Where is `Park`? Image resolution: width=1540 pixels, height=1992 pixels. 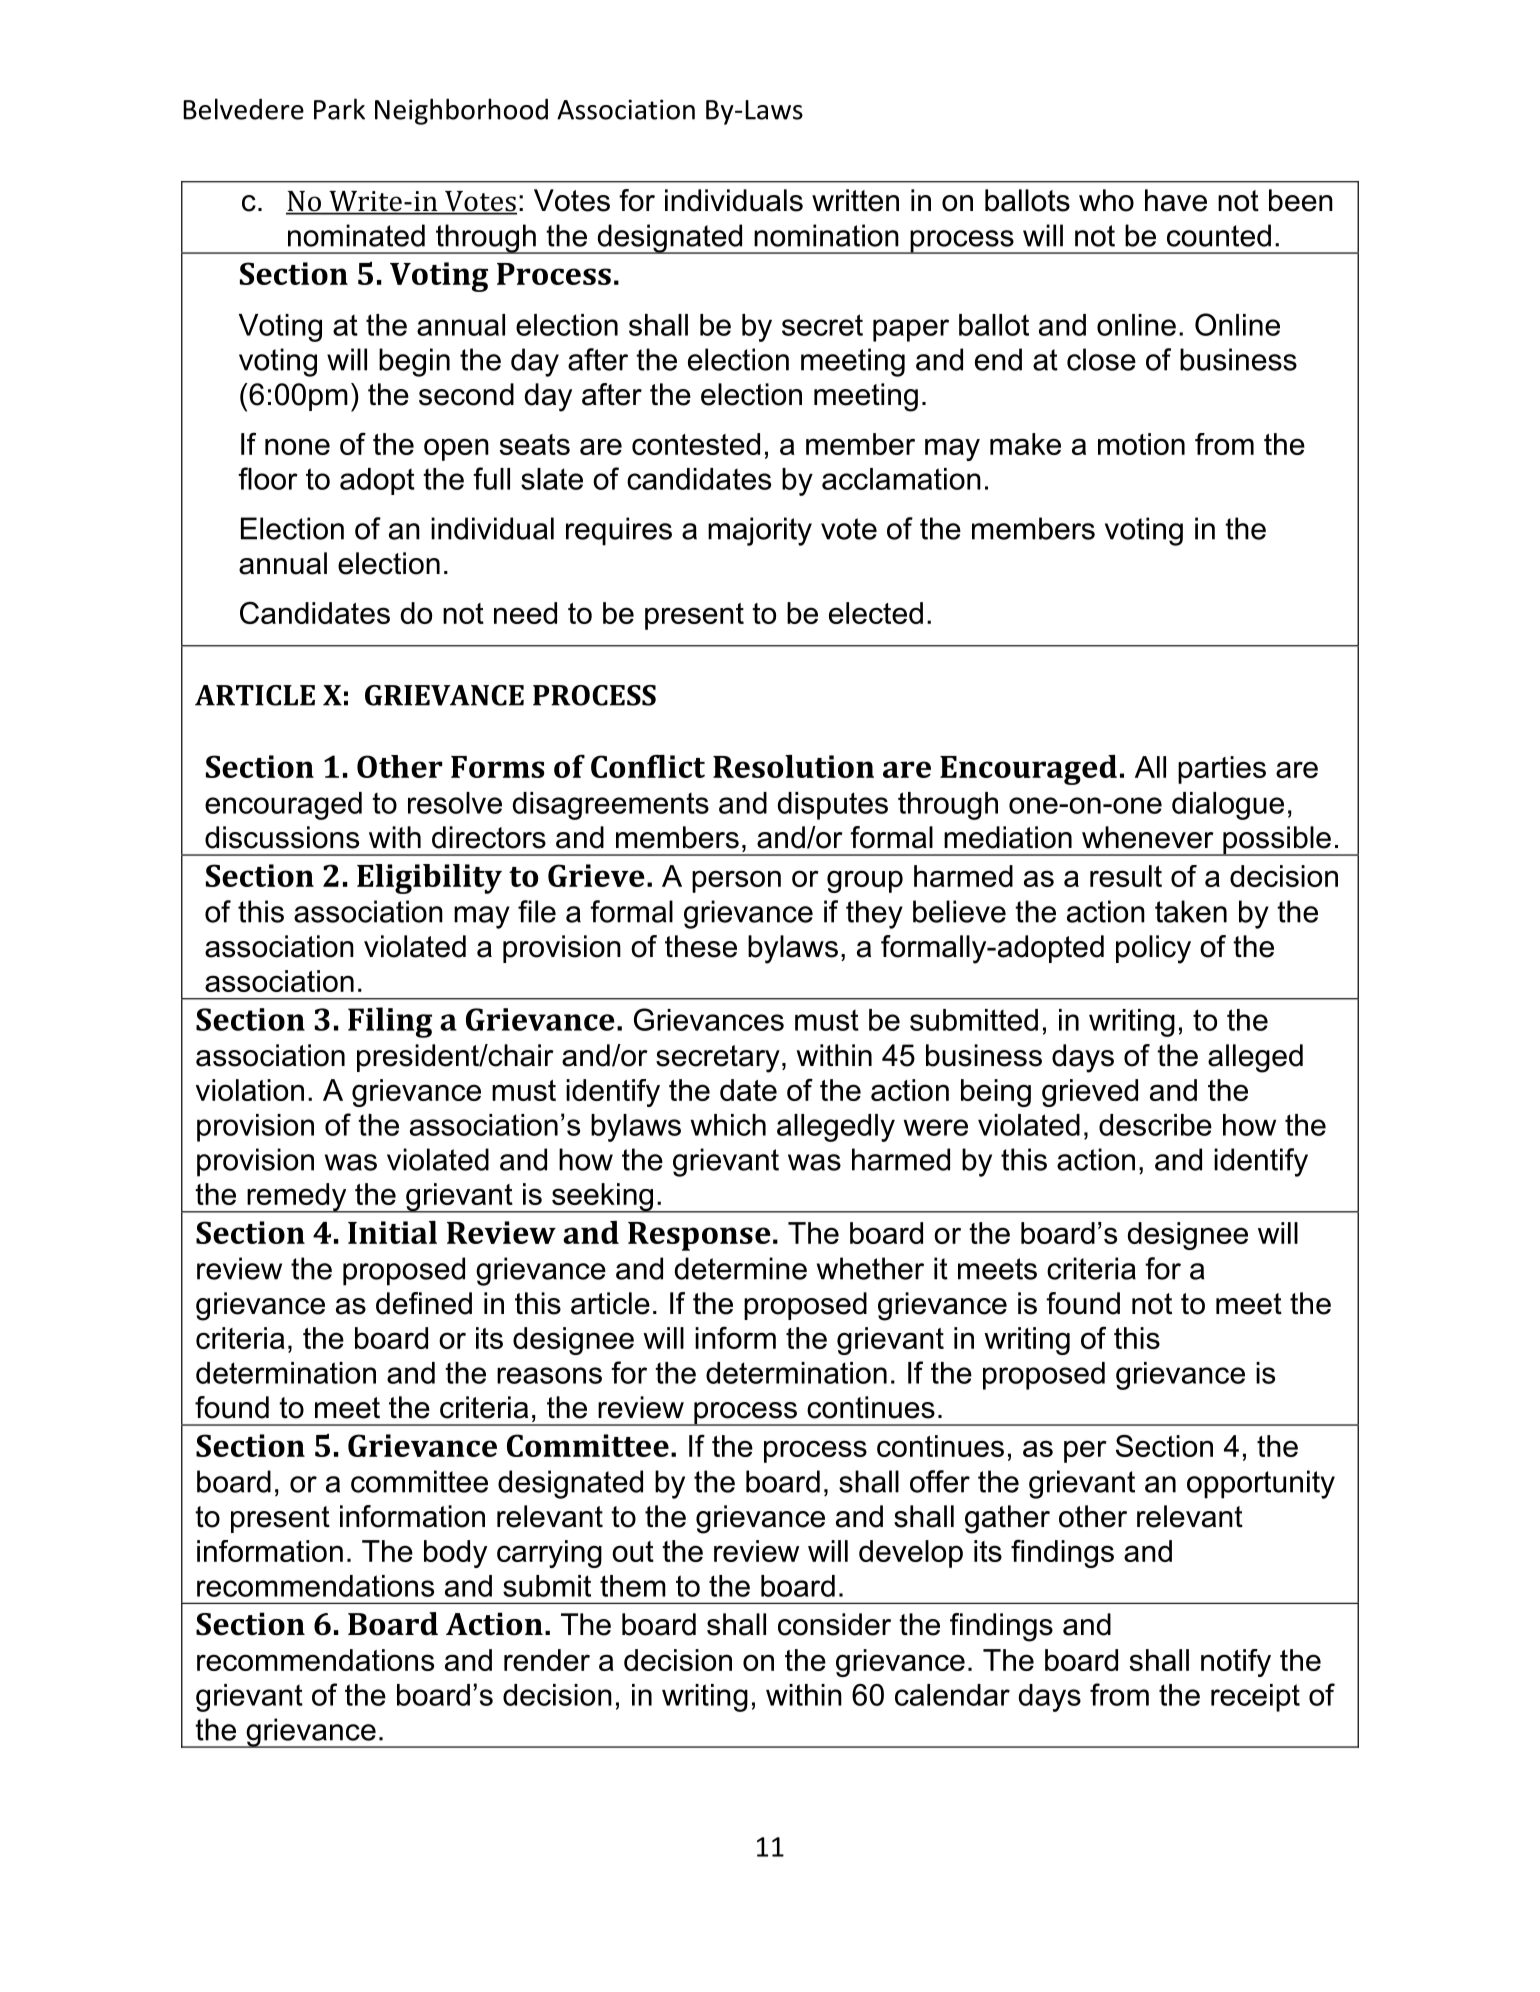
Park is located at coordinates (339, 109).
